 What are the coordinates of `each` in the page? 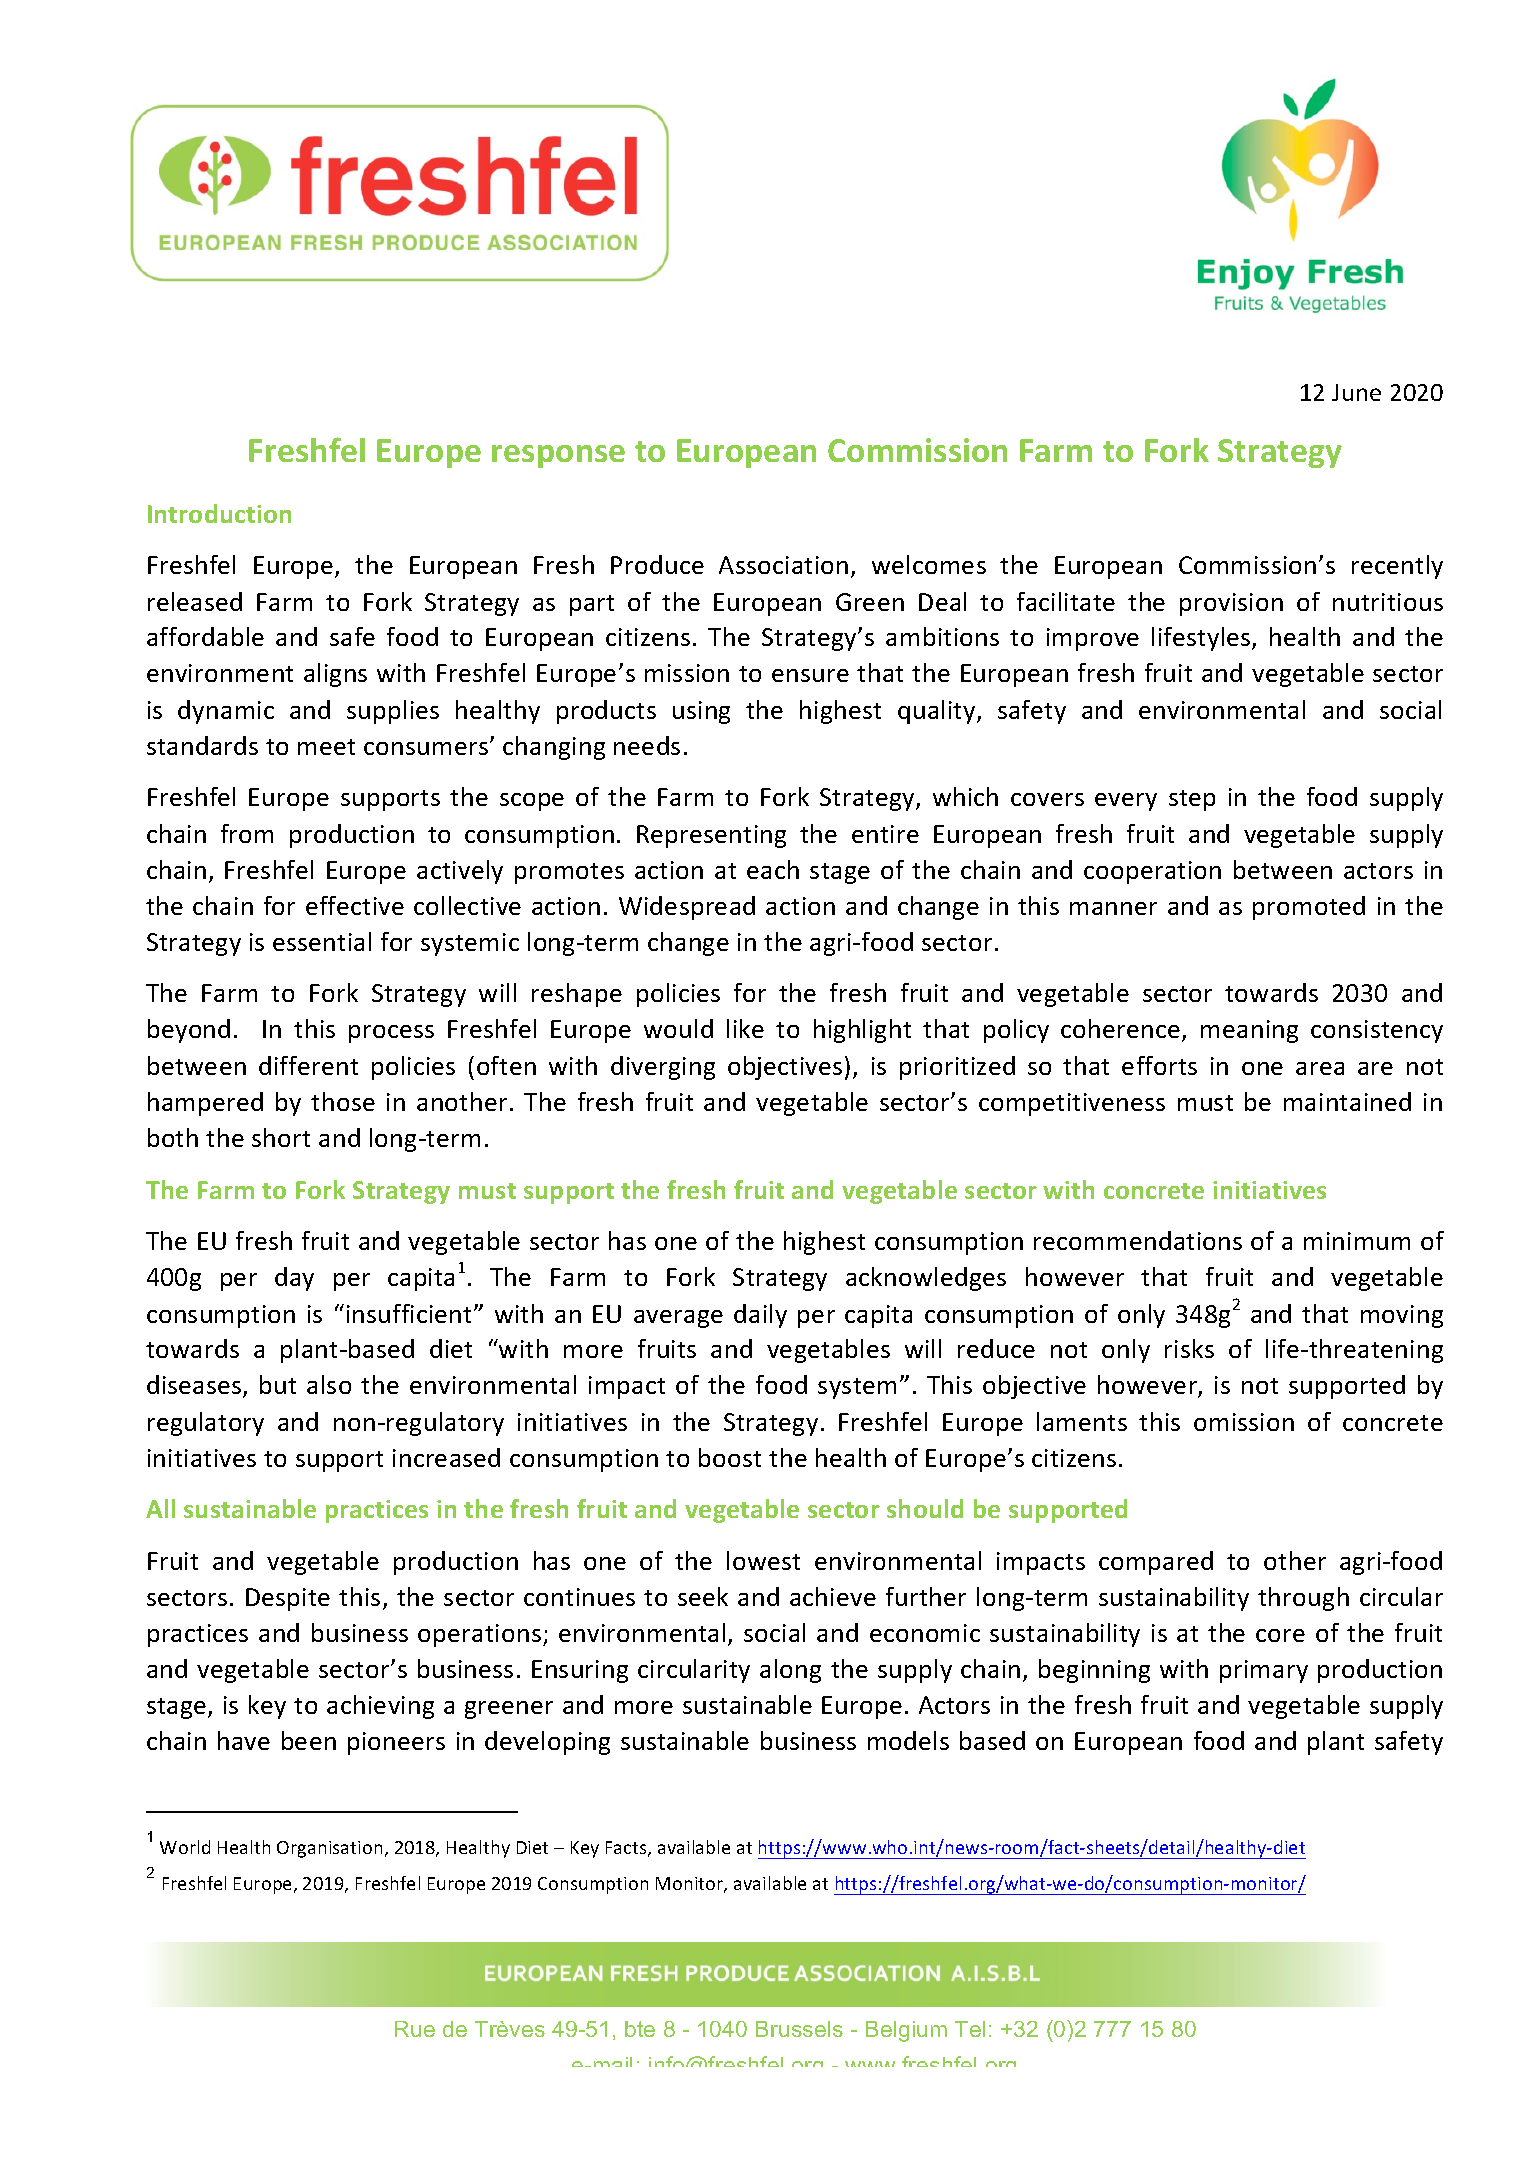 It's located at (773, 869).
